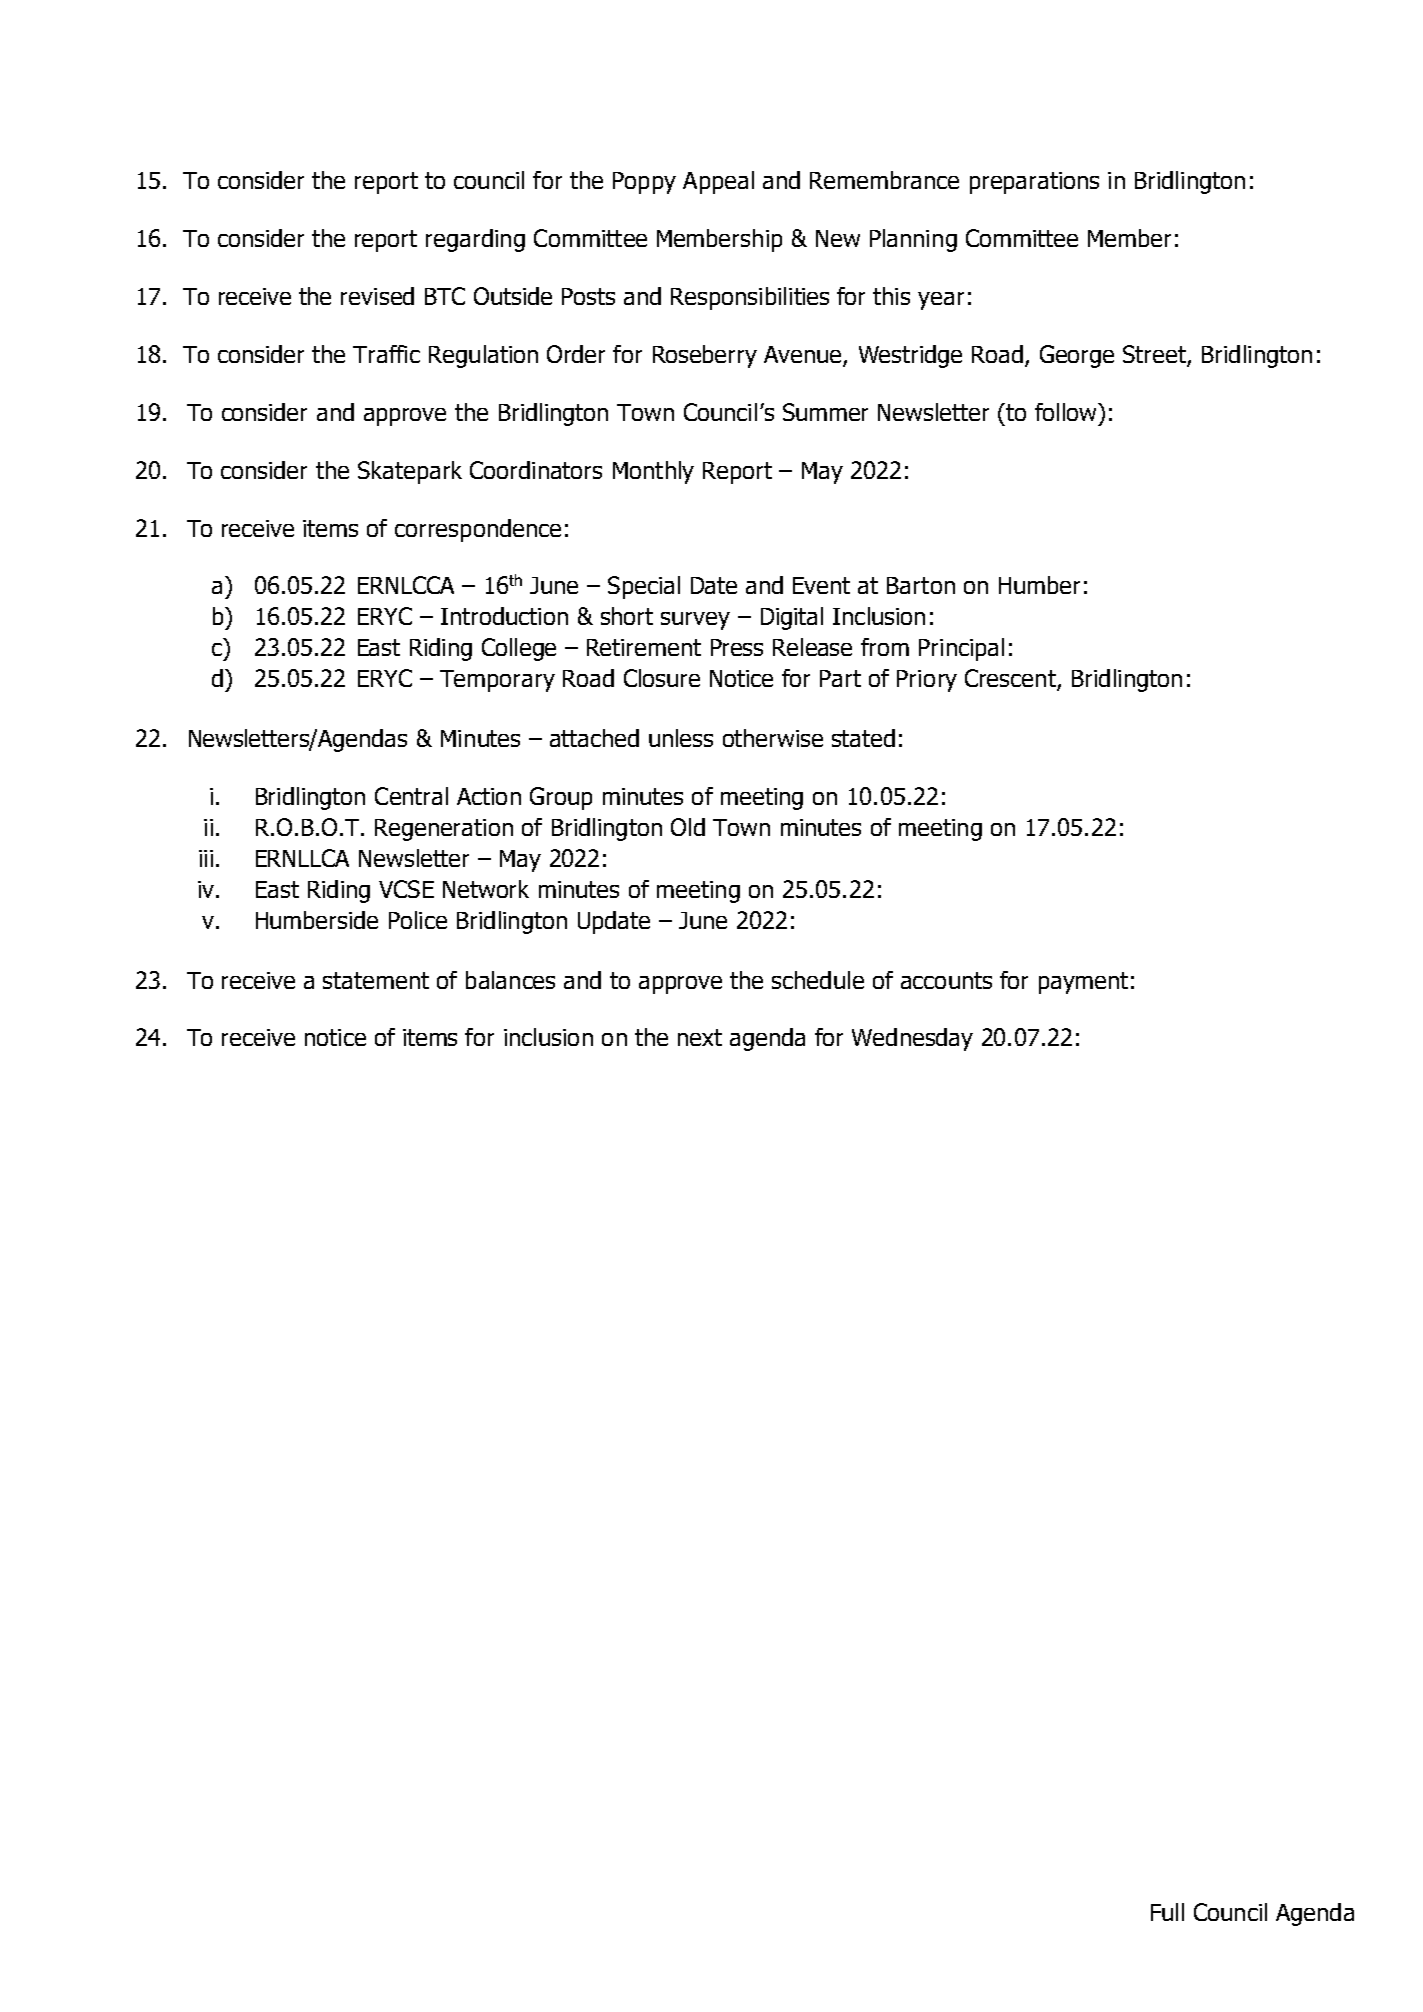  What do you see at coordinates (700, 1037) in the screenshot?
I see `next` at bounding box center [700, 1037].
